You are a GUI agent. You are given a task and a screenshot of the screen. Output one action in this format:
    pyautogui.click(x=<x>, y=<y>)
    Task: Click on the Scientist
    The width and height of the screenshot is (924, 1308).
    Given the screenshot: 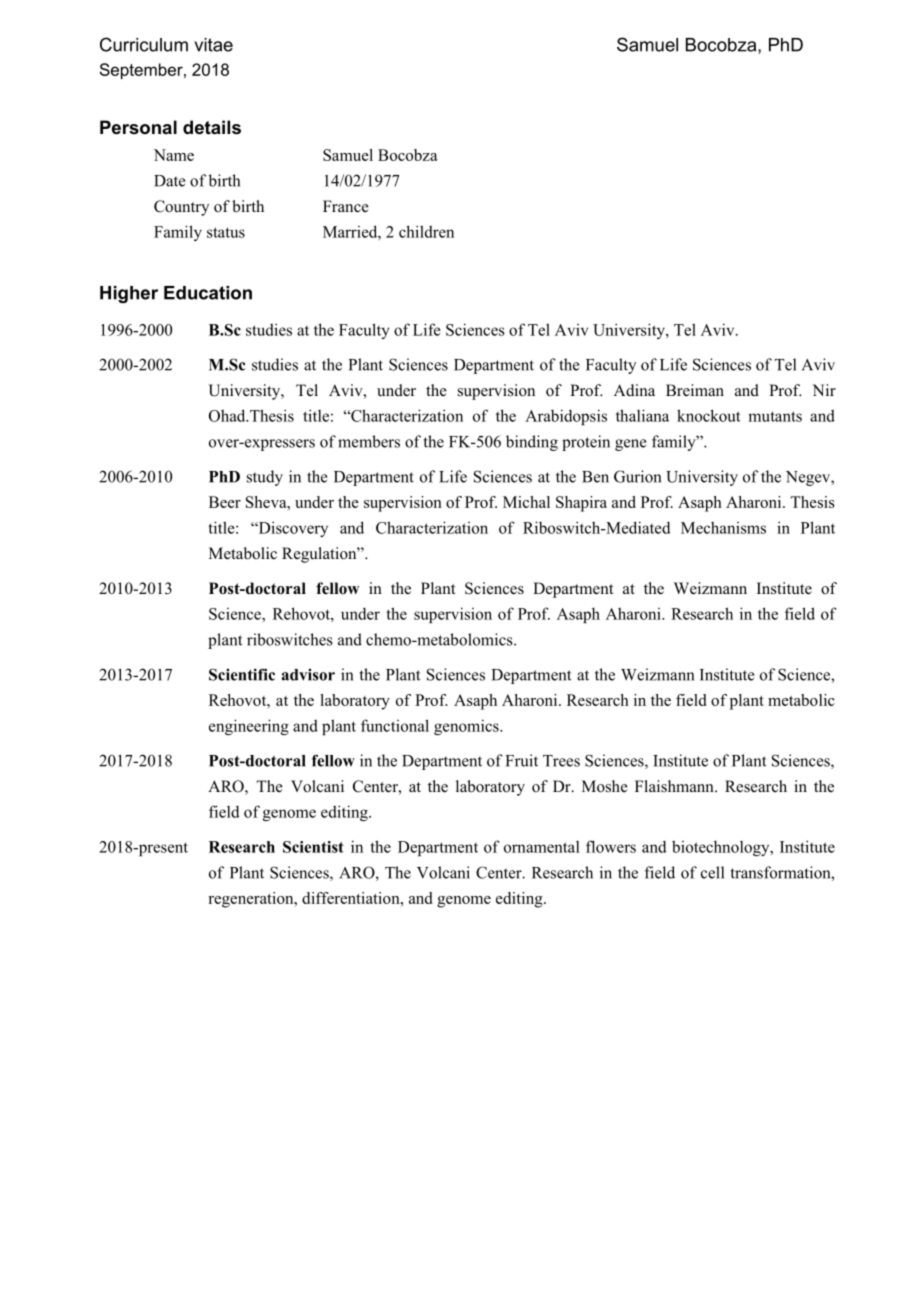 What is the action you would take?
    pyautogui.click(x=313, y=847)
